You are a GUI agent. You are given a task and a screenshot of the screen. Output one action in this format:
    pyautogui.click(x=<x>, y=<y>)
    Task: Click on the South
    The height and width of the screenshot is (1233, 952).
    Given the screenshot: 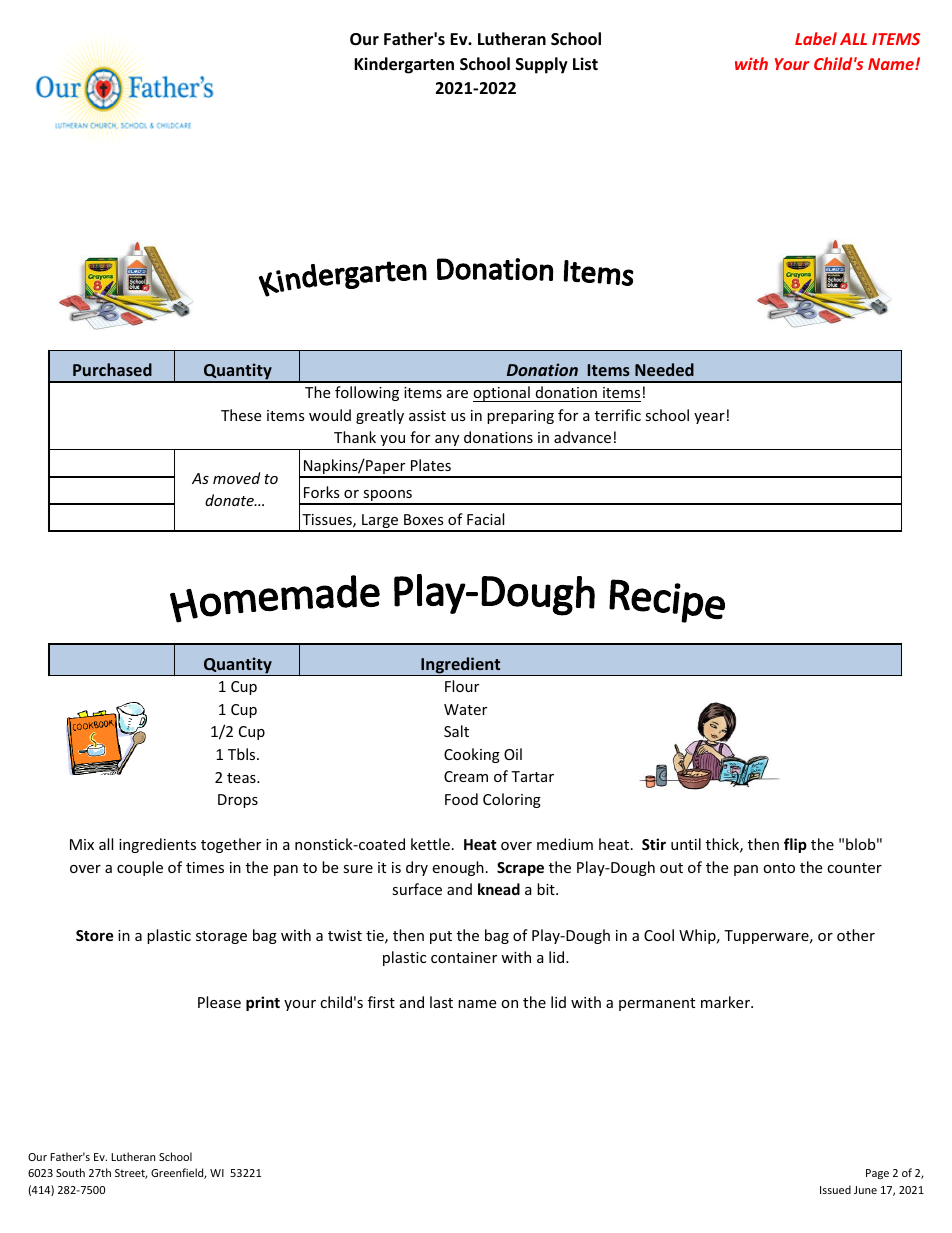 What is the action you would take?
    pyautogui.click(x=70, y=1172)
